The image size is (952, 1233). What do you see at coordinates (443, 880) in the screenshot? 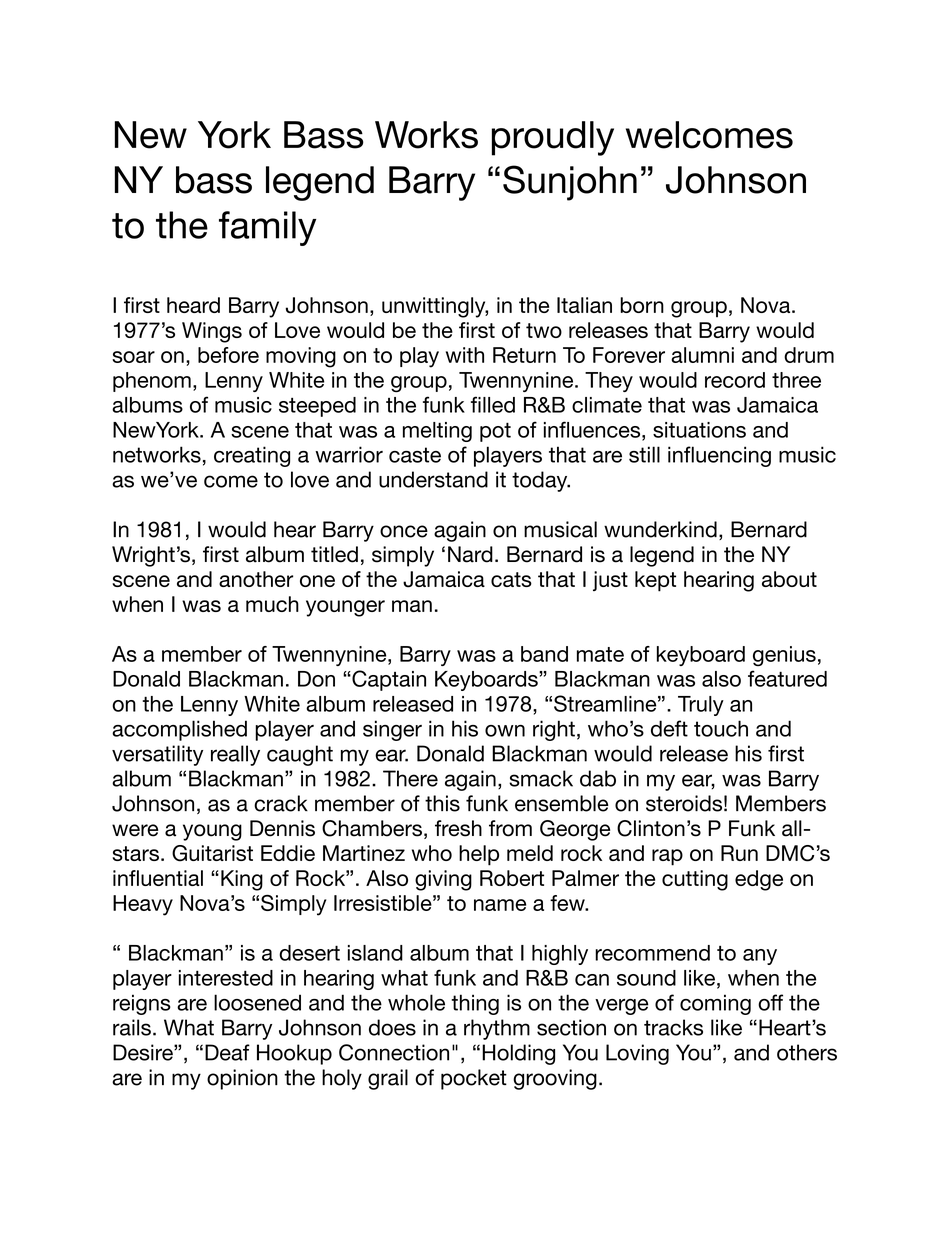
I see `giving` at bounding box center [443, 880].
